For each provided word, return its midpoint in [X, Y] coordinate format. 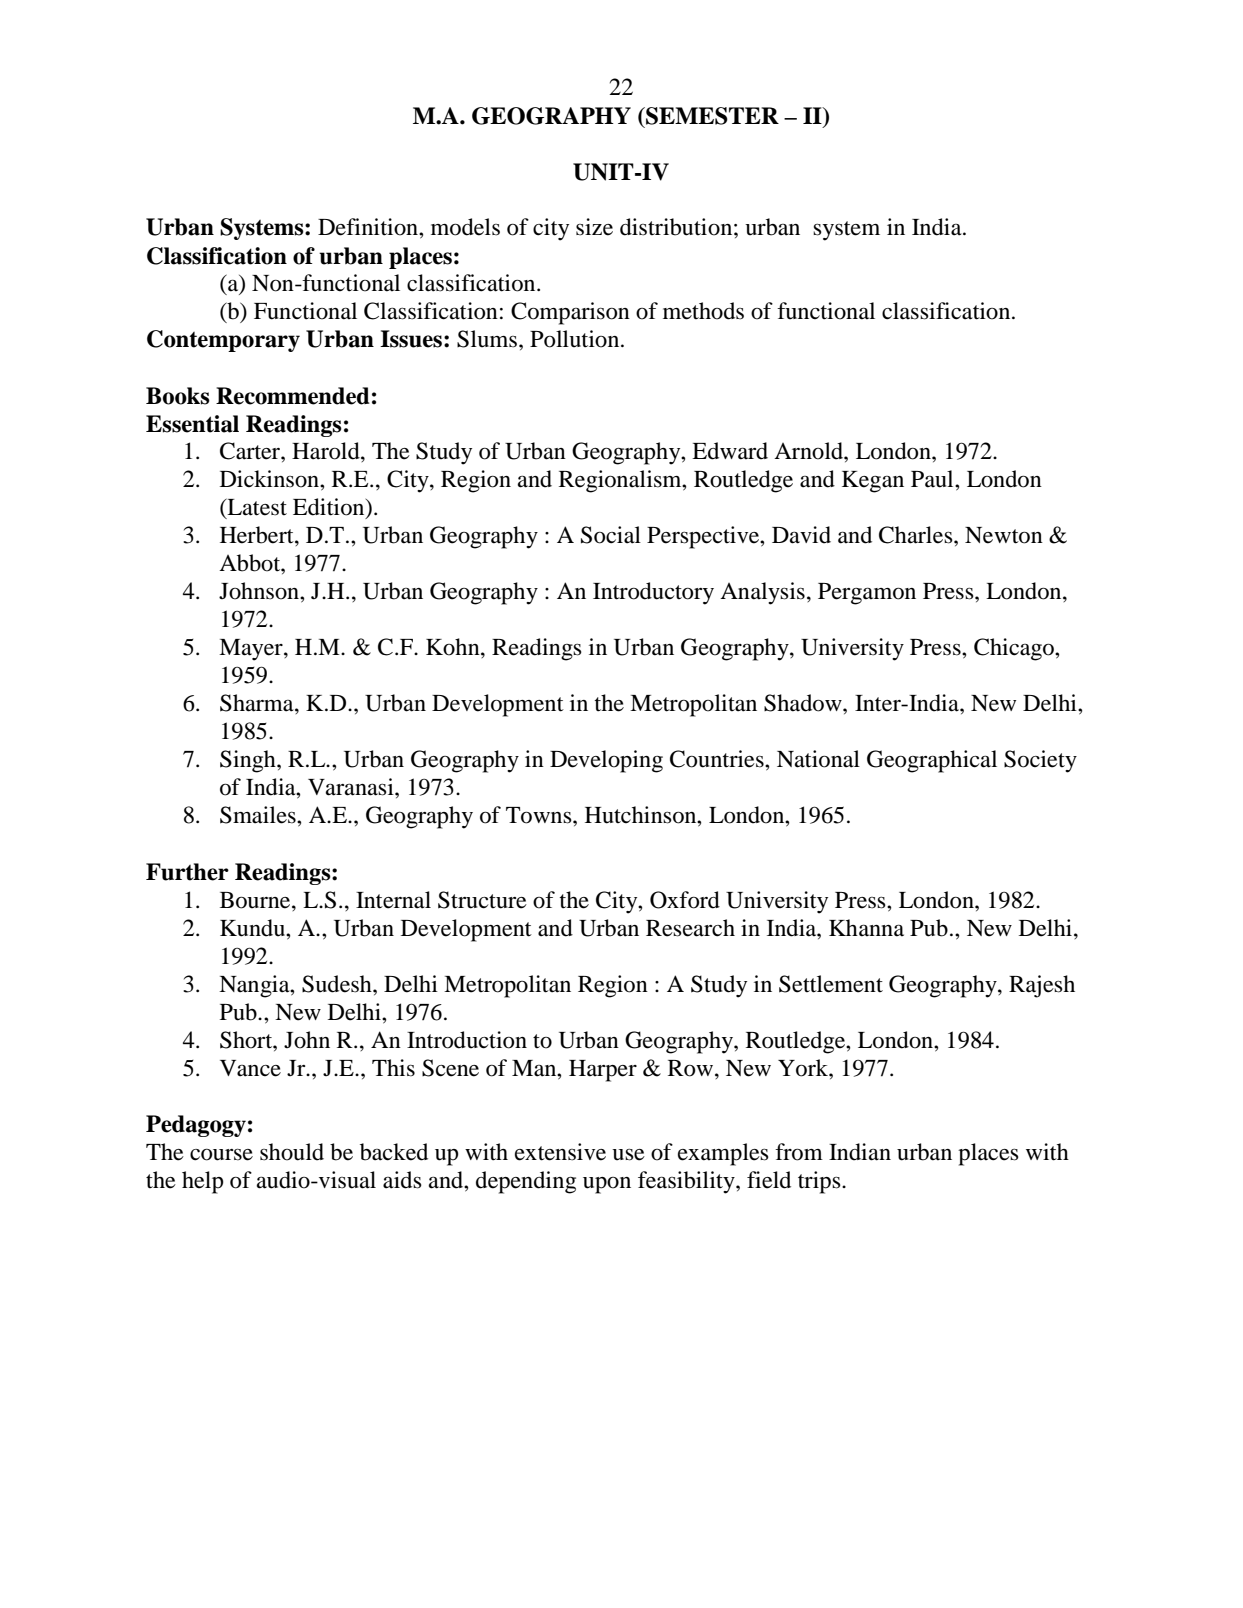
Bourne [256, 900]
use [628, 1155]
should [292, 1152]
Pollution [576, 339]
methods [703, 311]
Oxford [685, 900]
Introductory [653, 593]
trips [820, 1182]
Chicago [1015, 649]
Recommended [293, 396]
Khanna [866, 928]
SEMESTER [711, 116]
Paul [933, 479]
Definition [369, 227]
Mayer [252, 650]
